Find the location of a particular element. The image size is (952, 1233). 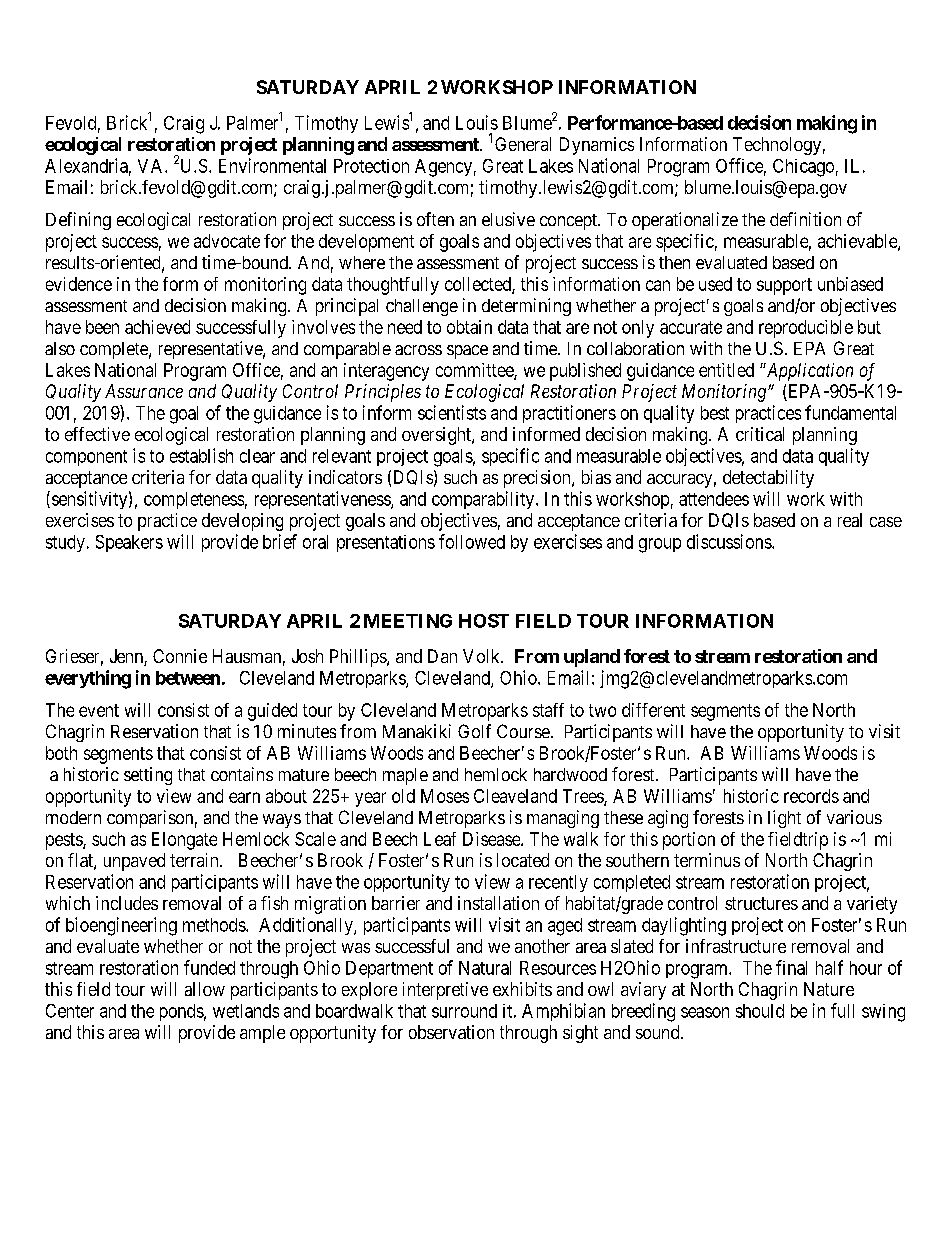

Environmental is located at coordinates (272, 165).
